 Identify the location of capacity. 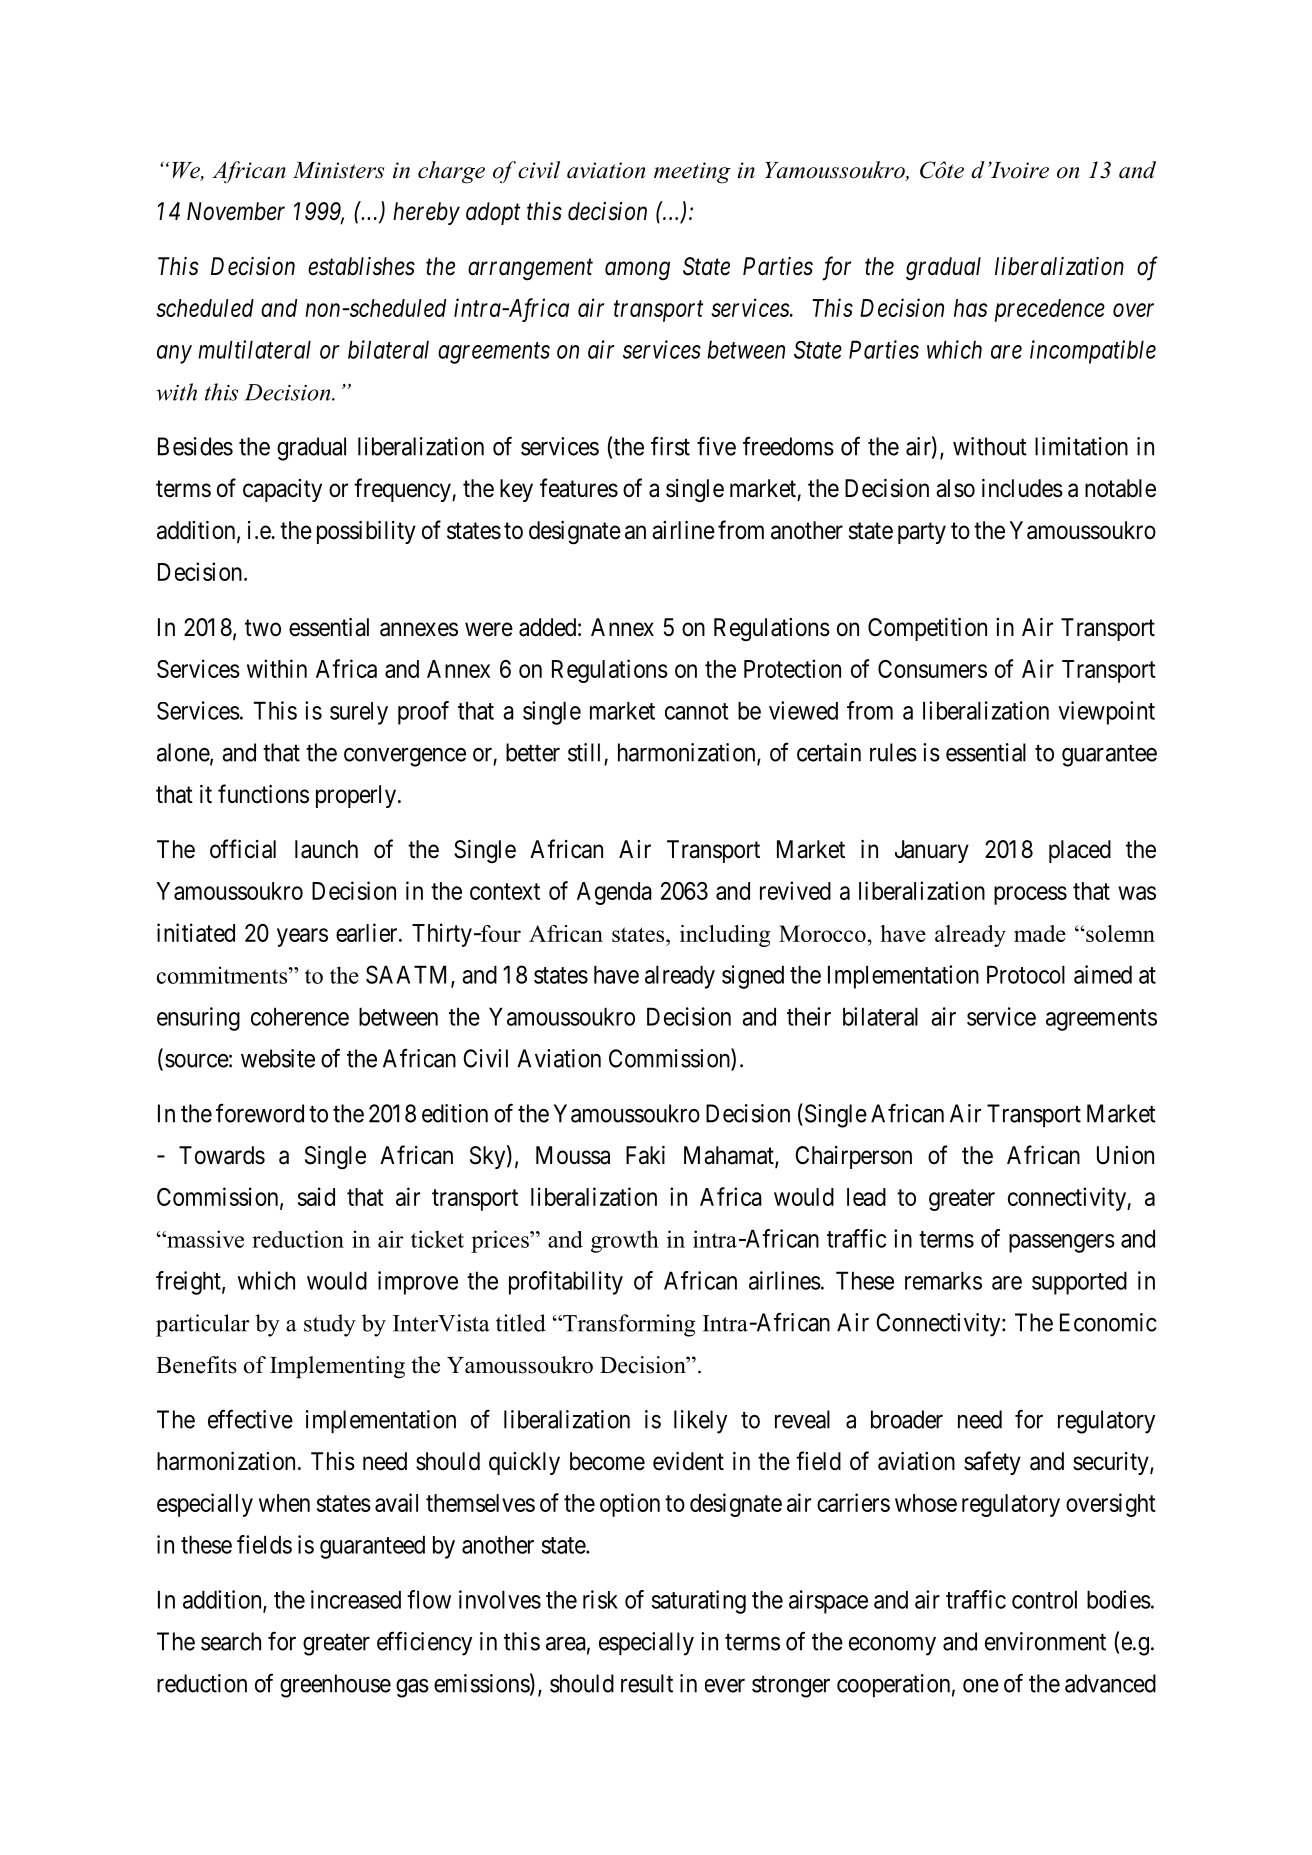
(282, 490).
